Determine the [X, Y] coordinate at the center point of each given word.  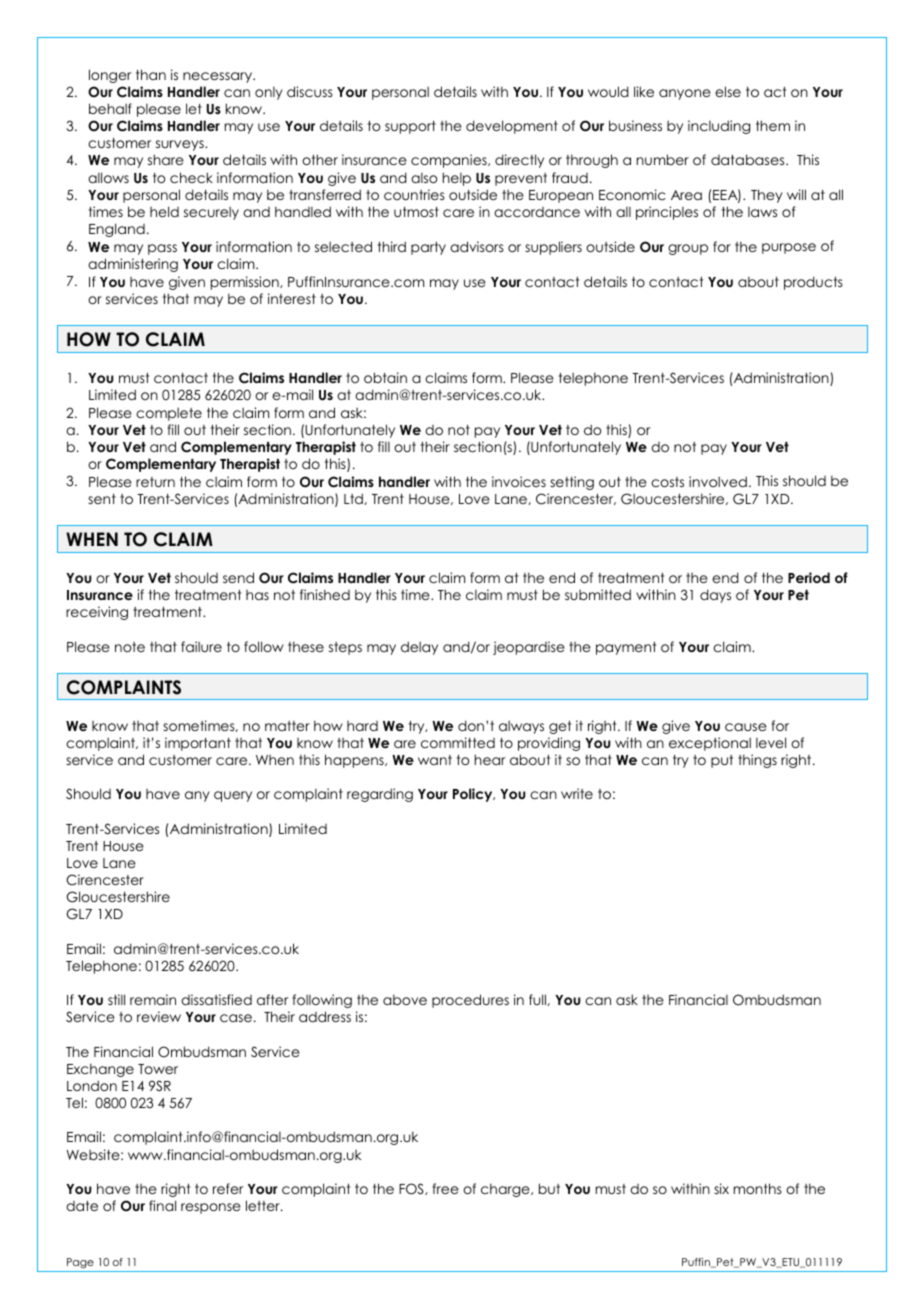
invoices [519, 481]
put [722, 761]
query [233, 796]
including [719, 127]
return [155, 482]
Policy [474, 795]
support [410, 127]
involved [718, 481]
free [445, 1188]
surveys [181, 145]
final [162, 1205]
